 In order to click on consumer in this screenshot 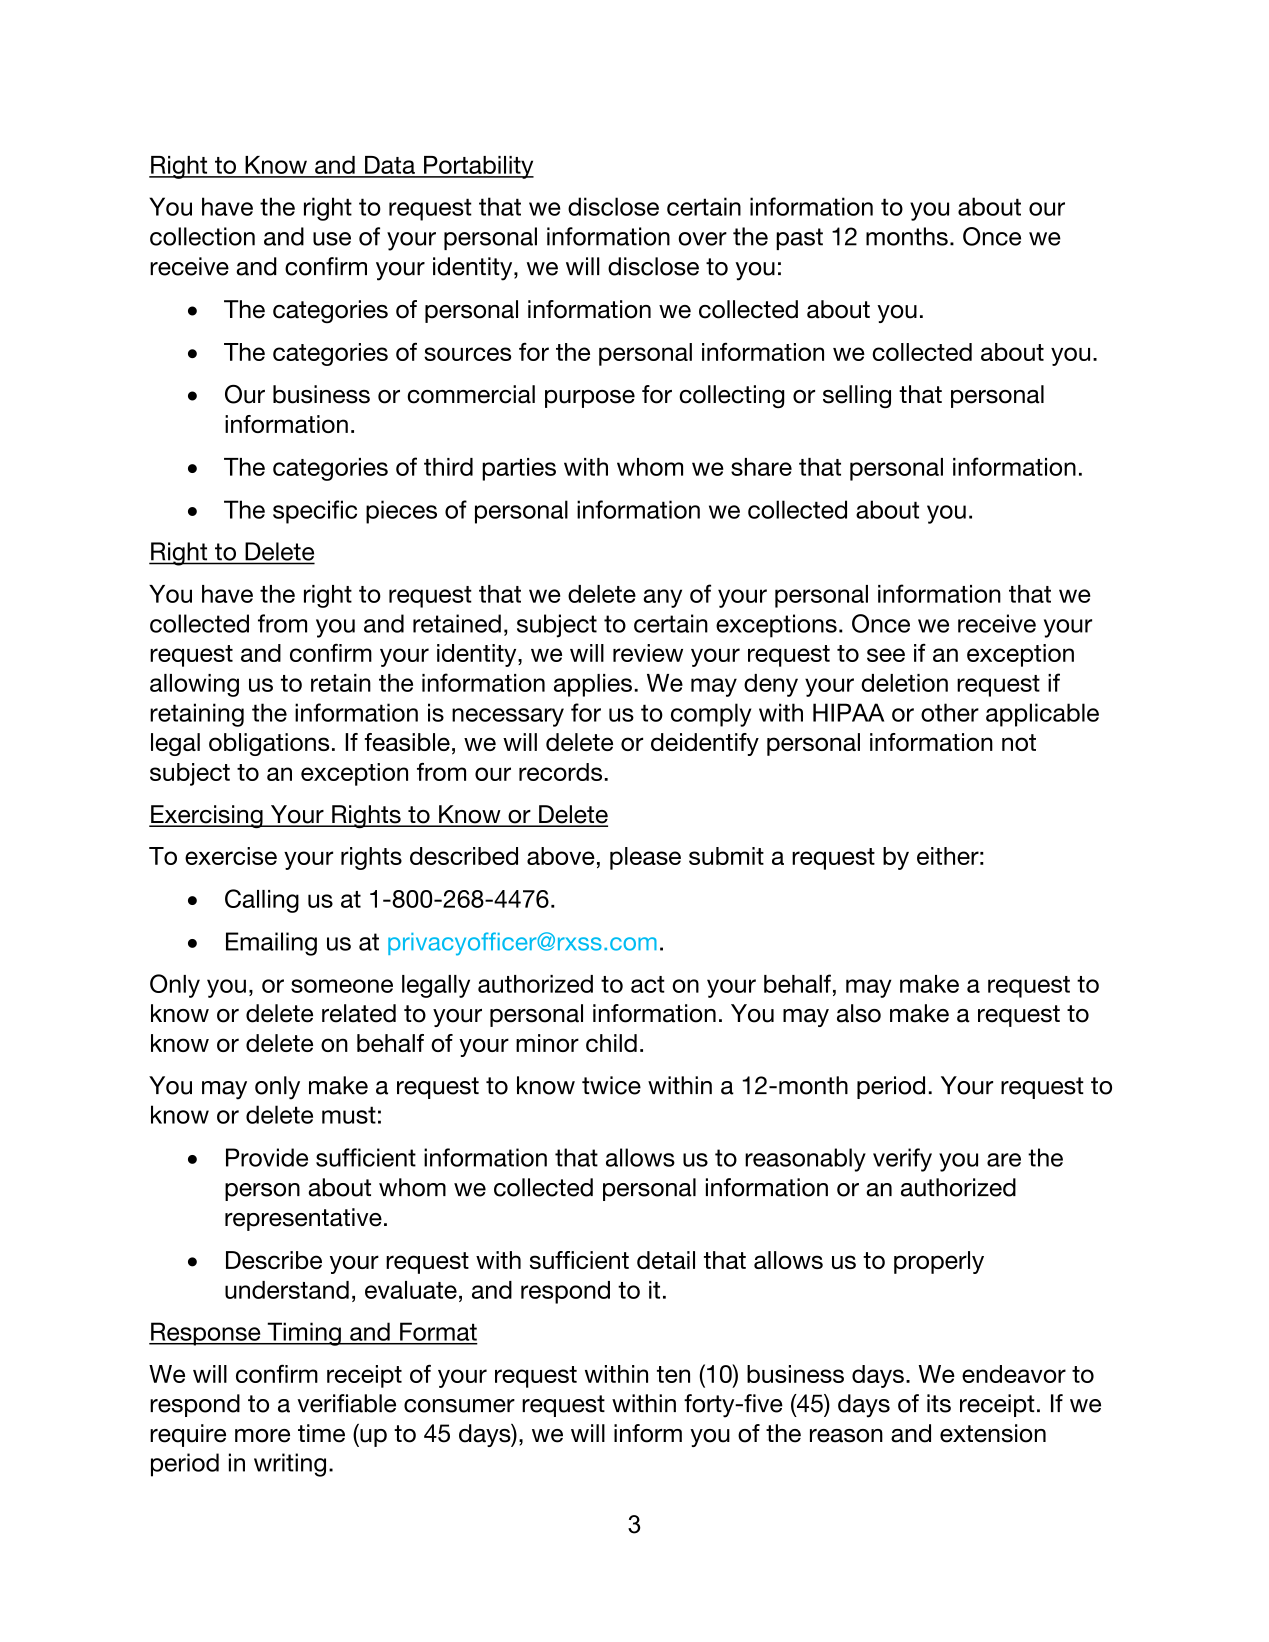, I will do `click(459, 1406)`.
